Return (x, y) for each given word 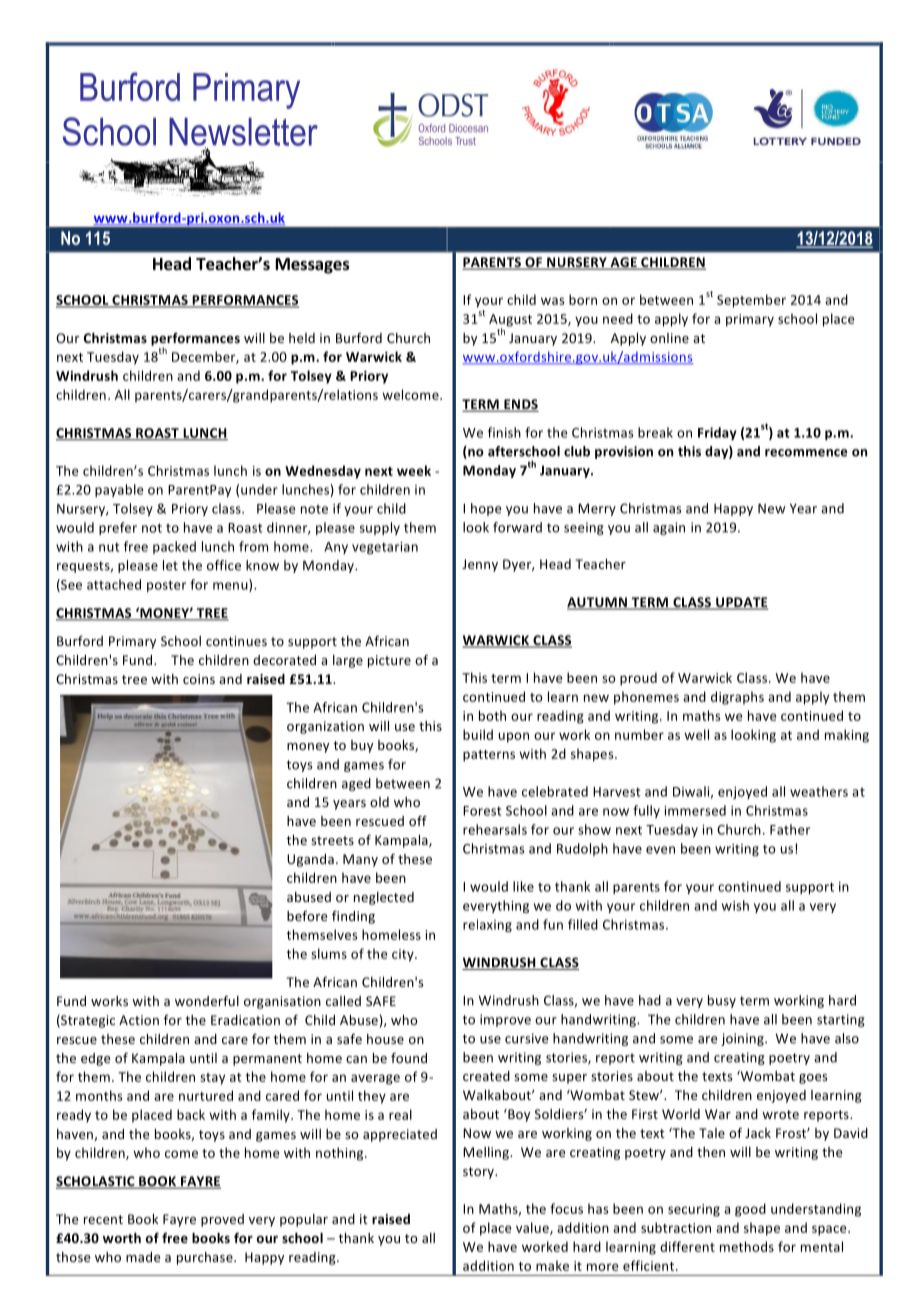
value (533, 1228)
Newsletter (243, 133)
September (751, 301)
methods (747, 1246)
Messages (313, 266)
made (143, 1257)
